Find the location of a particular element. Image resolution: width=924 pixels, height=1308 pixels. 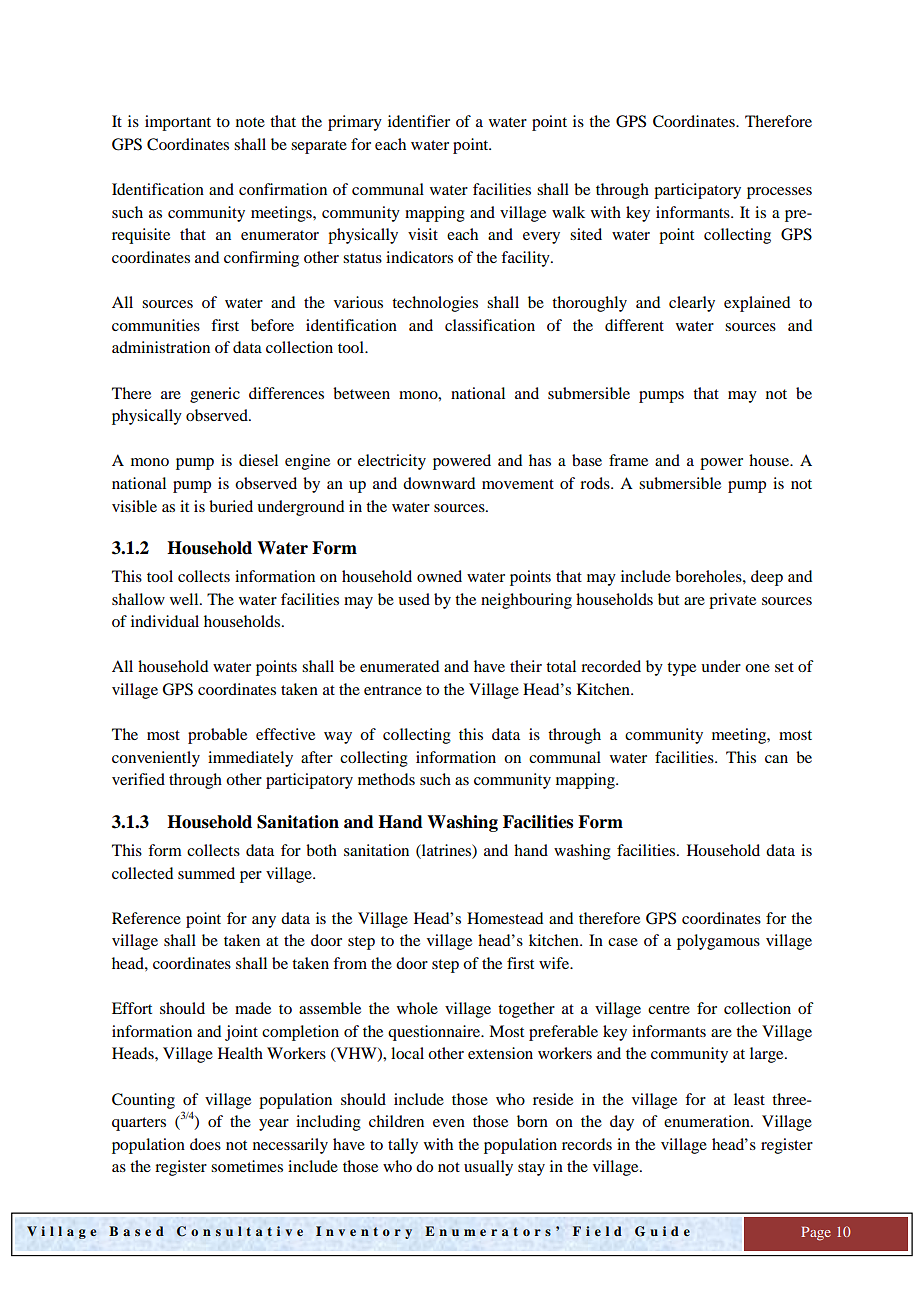

identifier is located at coordinates (419, 121).
